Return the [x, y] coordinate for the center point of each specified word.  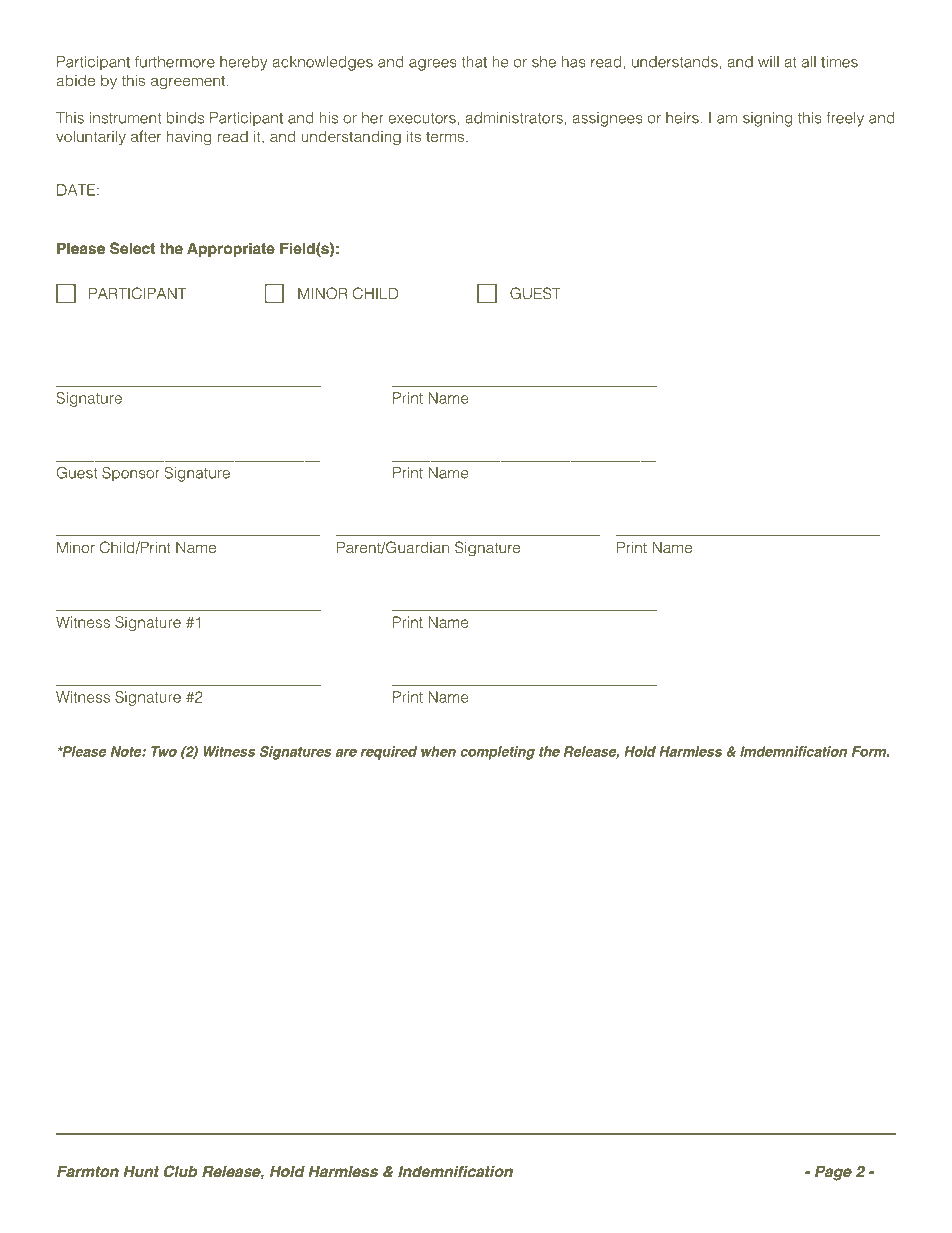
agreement [189, 83]
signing [768, 119]
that [474, 62]
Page [833, 1173]
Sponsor [131, 473]
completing [497, 753]
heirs [682, 118]
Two [164, 751]
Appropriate [231, 250]
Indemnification [455, 1171]
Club [181, 1171]
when [438, 751]
